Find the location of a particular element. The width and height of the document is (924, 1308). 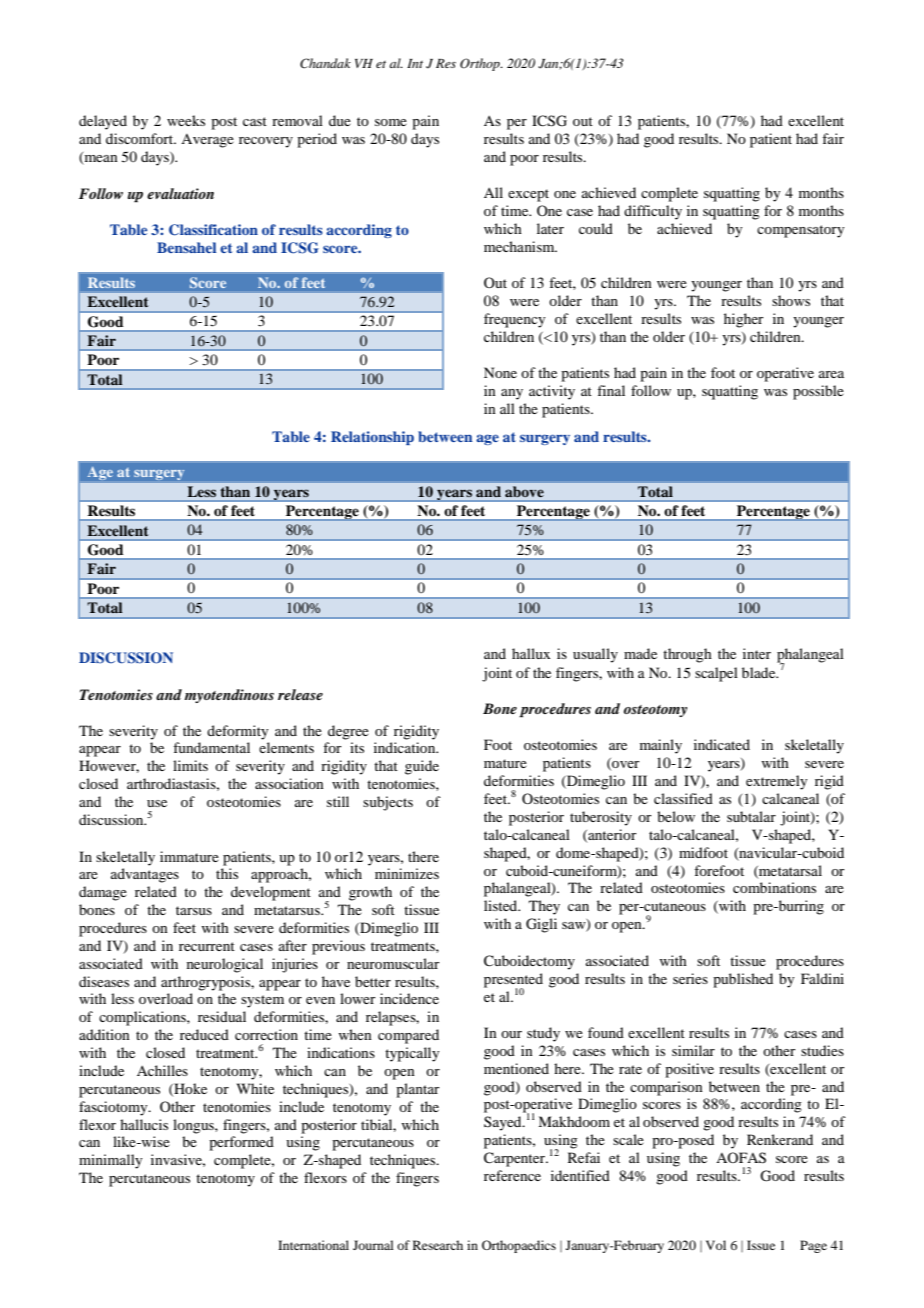

hallux is located at coordinates (531, 653).
